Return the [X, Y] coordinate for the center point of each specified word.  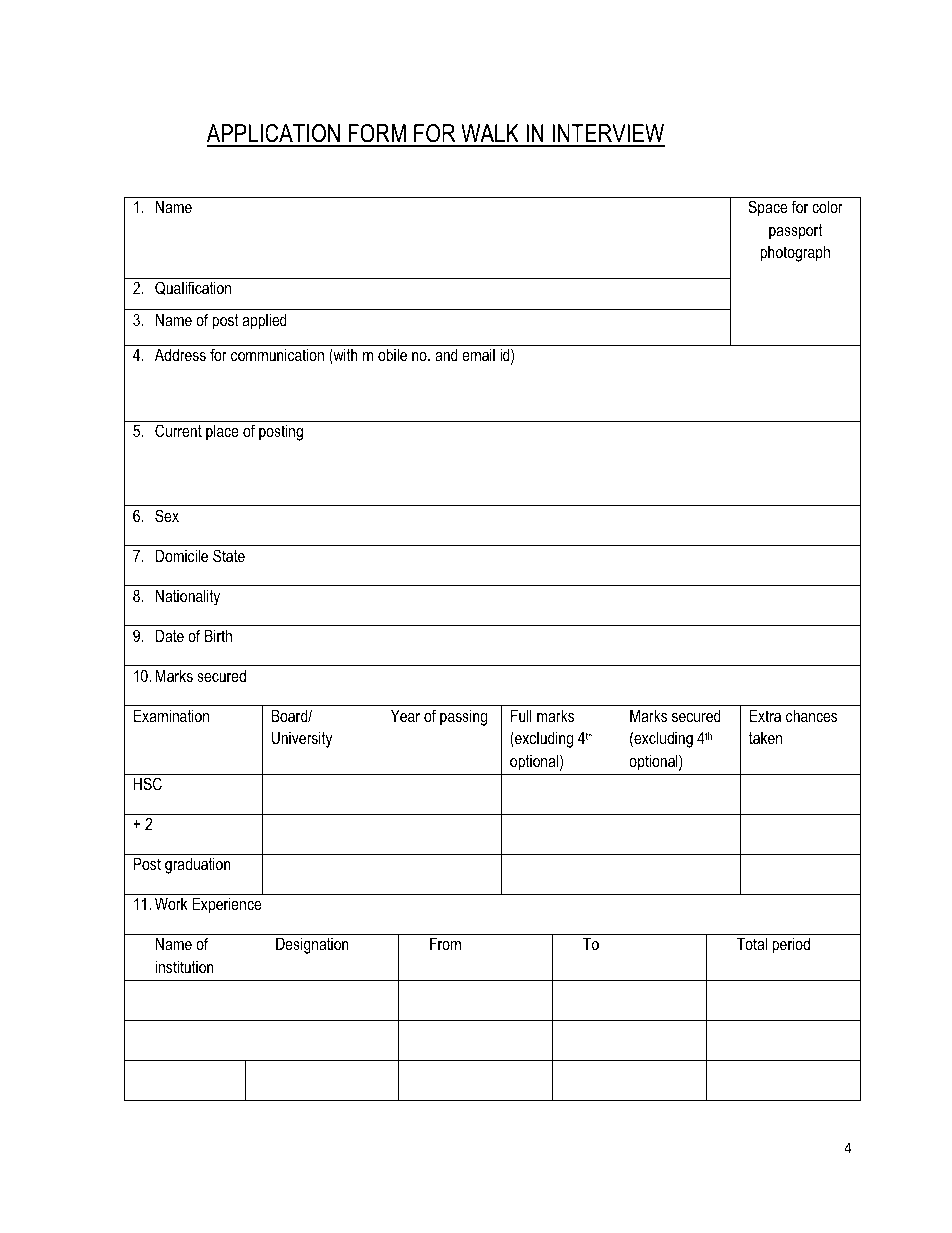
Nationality [187, 597]
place [222, 432]
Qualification [193, 288]
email [478, 354]
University [302, 739]
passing [463, 717]
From [445, 943]
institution [184, 966]
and [446, 354]
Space [767, 208]
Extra [765, 715]
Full [521, 715]
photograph [795, 253]
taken [765, 738]
